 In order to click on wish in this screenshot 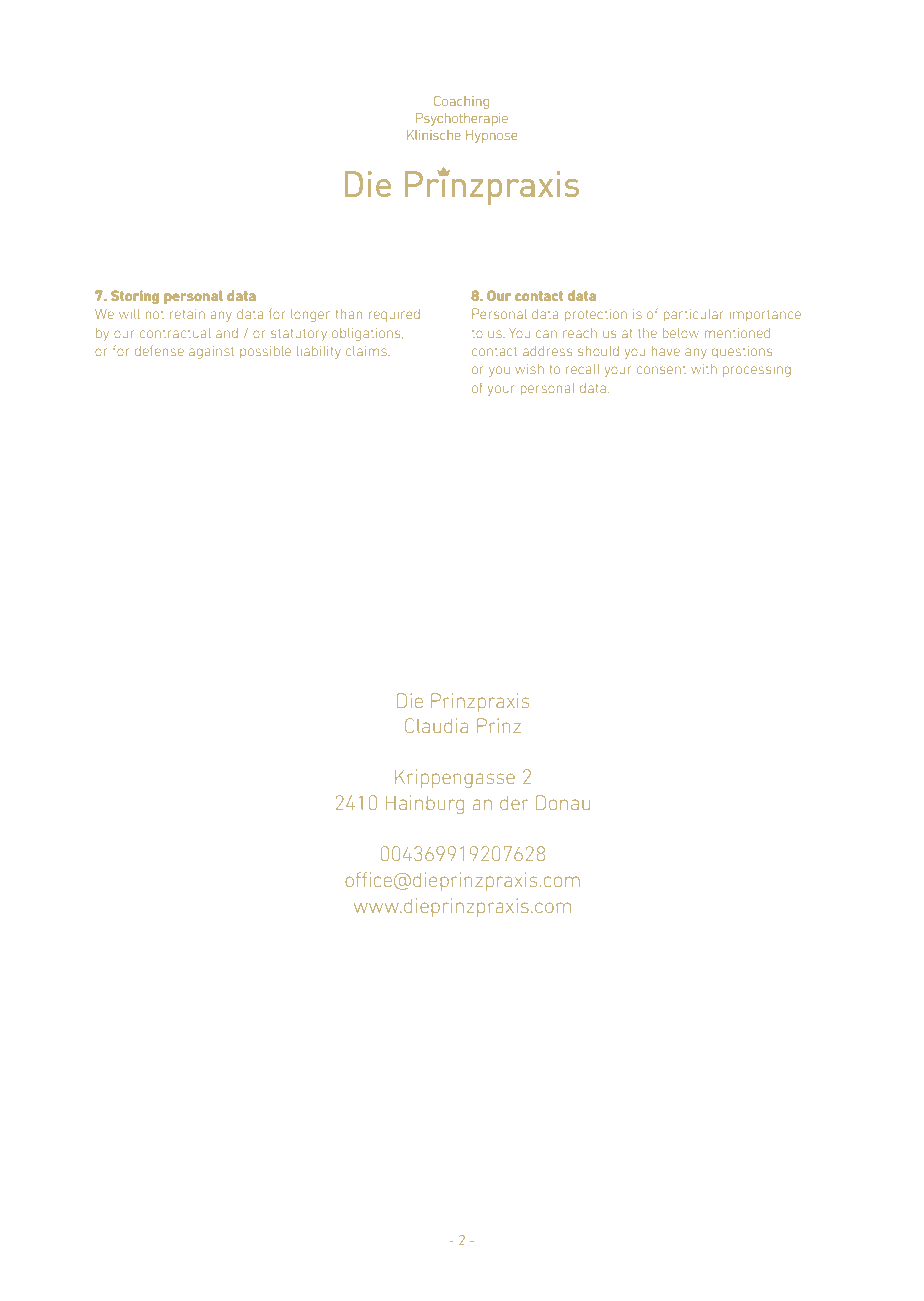, I will do `click(529, 369)`.
